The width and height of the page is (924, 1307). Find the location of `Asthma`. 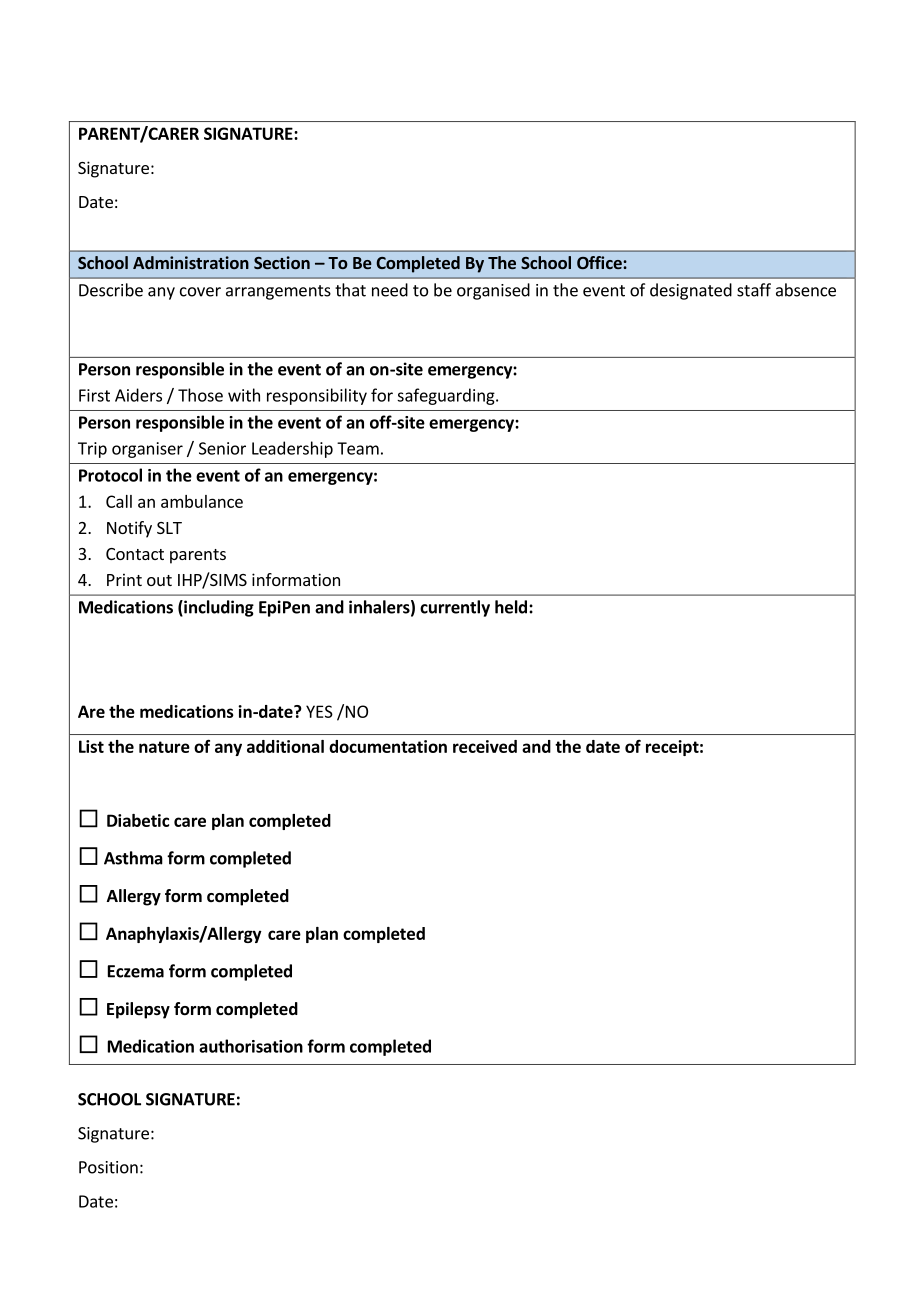

Asthma is located at coordinates (133, 858).
